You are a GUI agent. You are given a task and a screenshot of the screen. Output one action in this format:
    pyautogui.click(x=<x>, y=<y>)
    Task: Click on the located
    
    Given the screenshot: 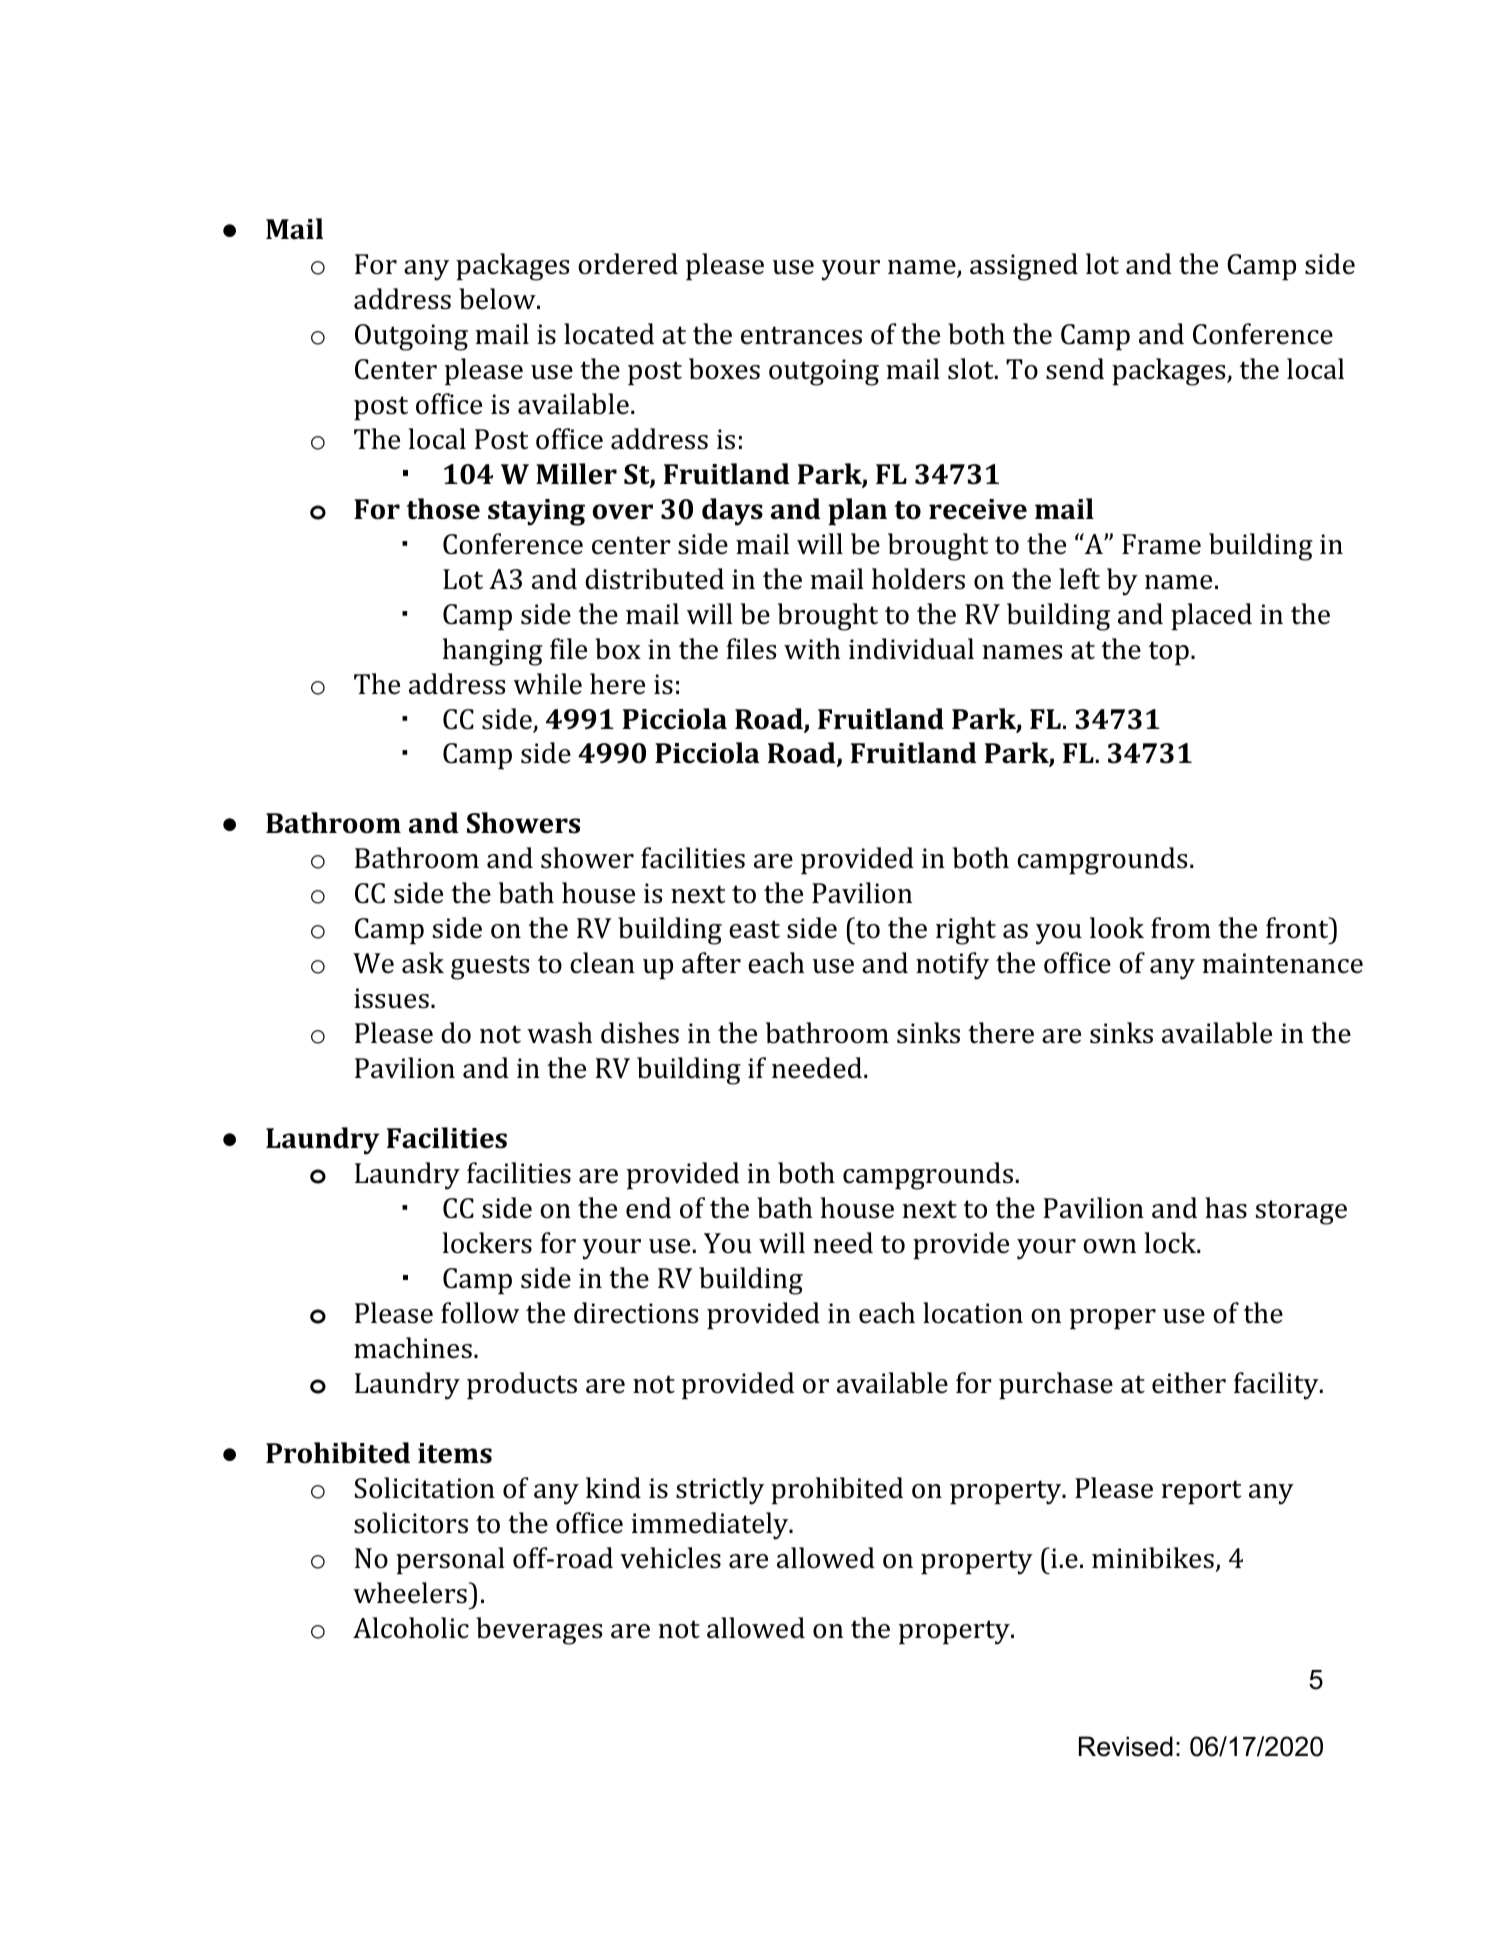 What is the action you would take?
    pyautogui.click(x=609, y=334)
